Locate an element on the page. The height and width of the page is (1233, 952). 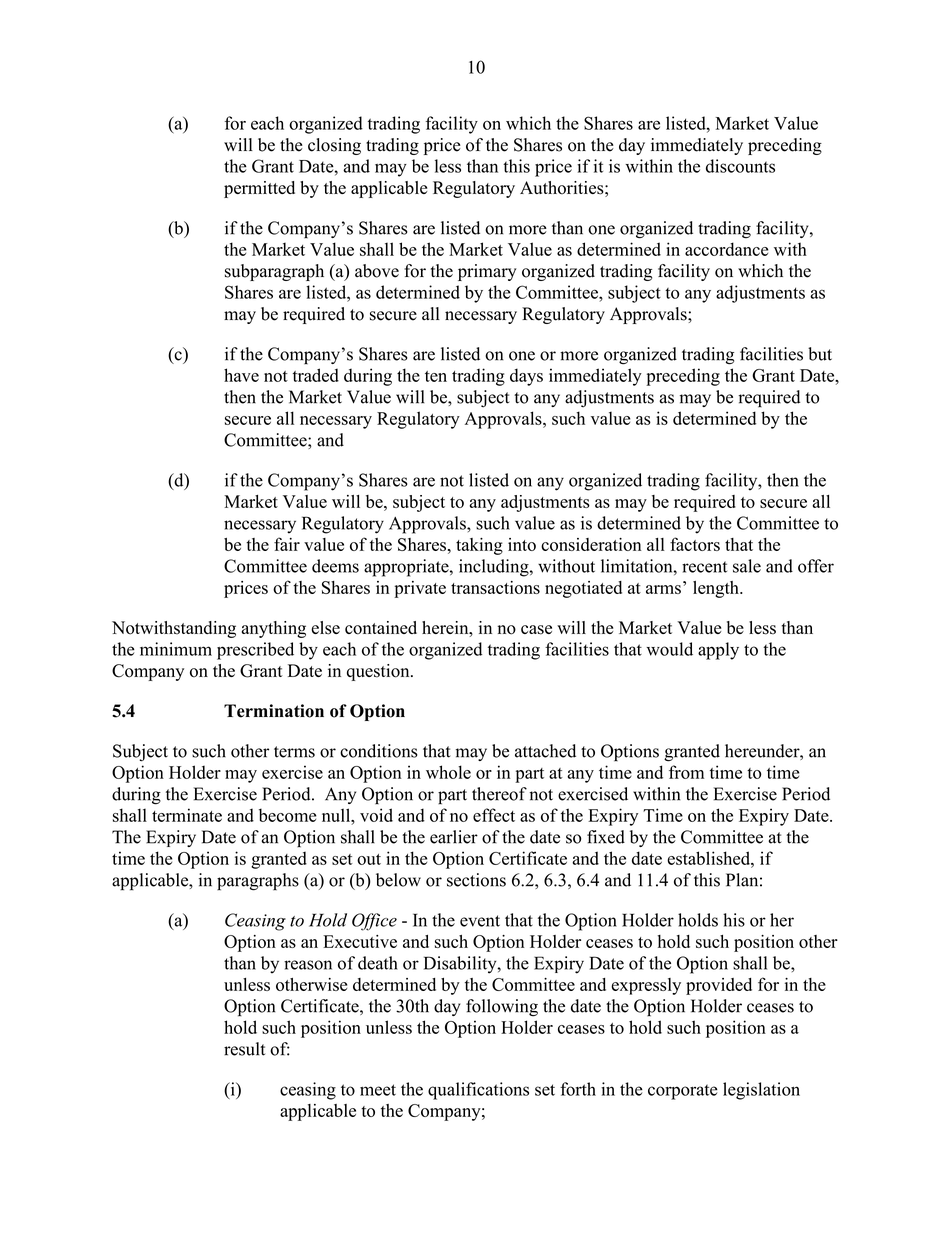
anything is located at coordinates (274, 629).
